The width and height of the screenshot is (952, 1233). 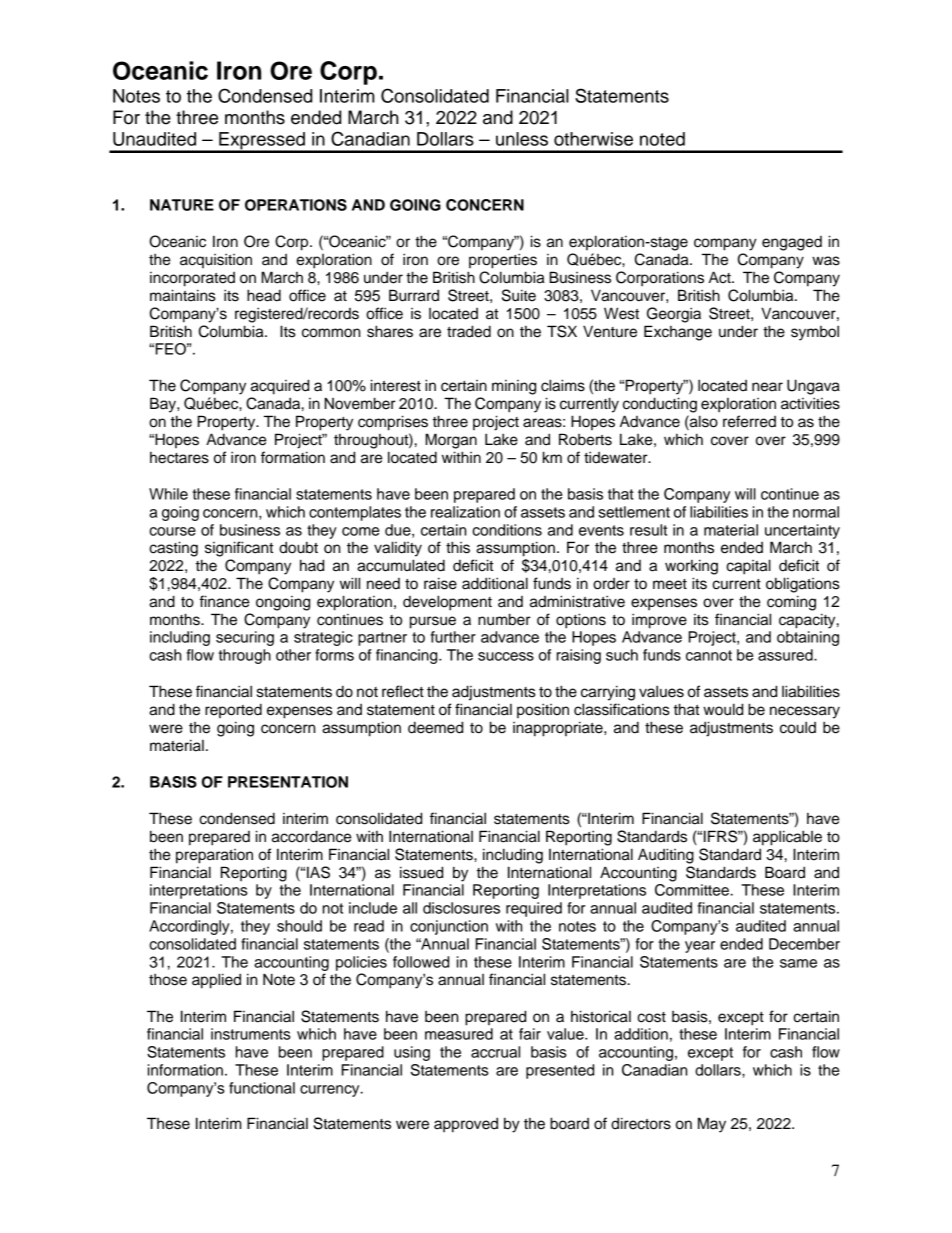 I want to click on Committee, so click(x=692, y=890).
